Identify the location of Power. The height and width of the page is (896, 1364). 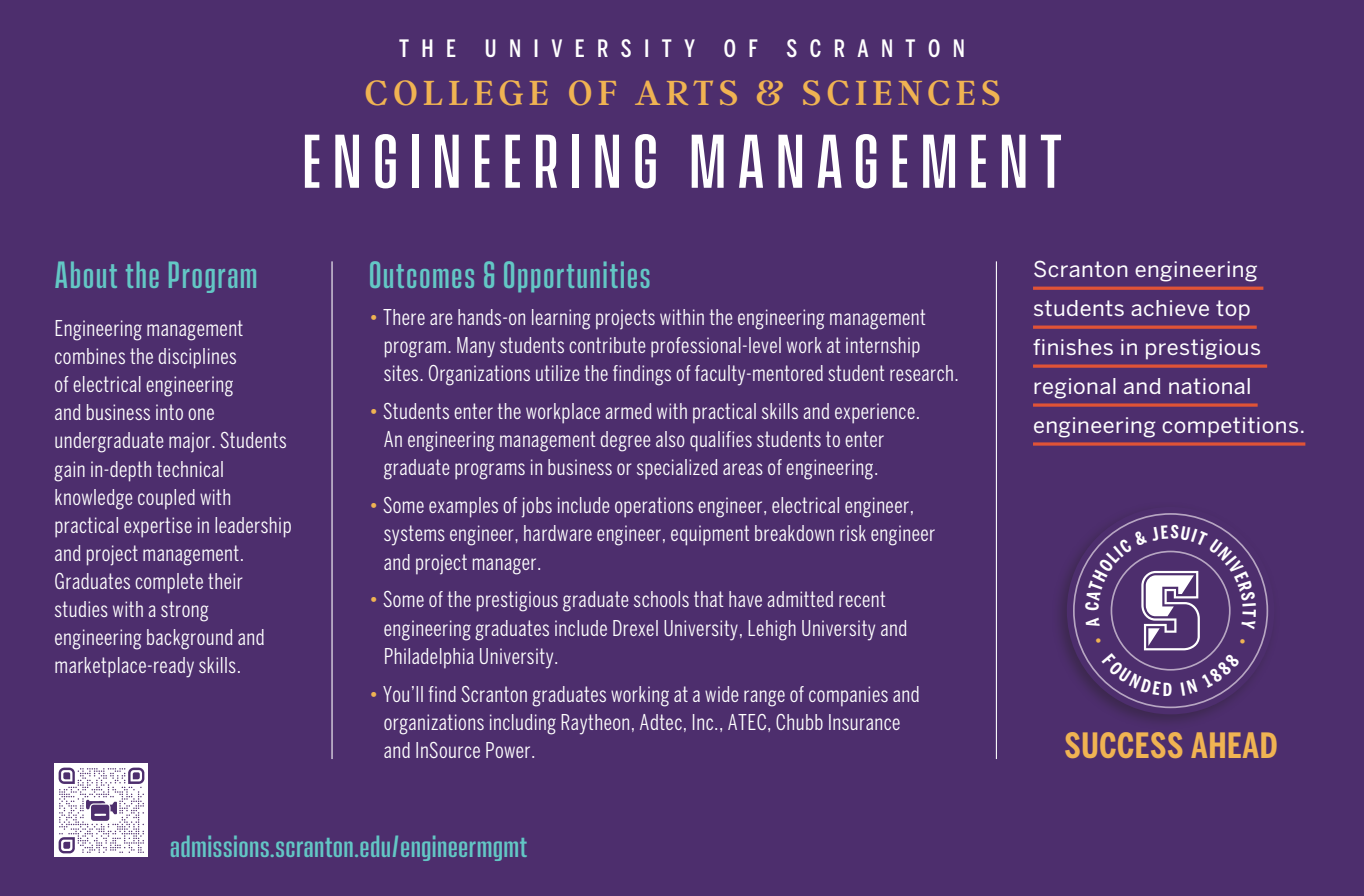
(509, 750).
